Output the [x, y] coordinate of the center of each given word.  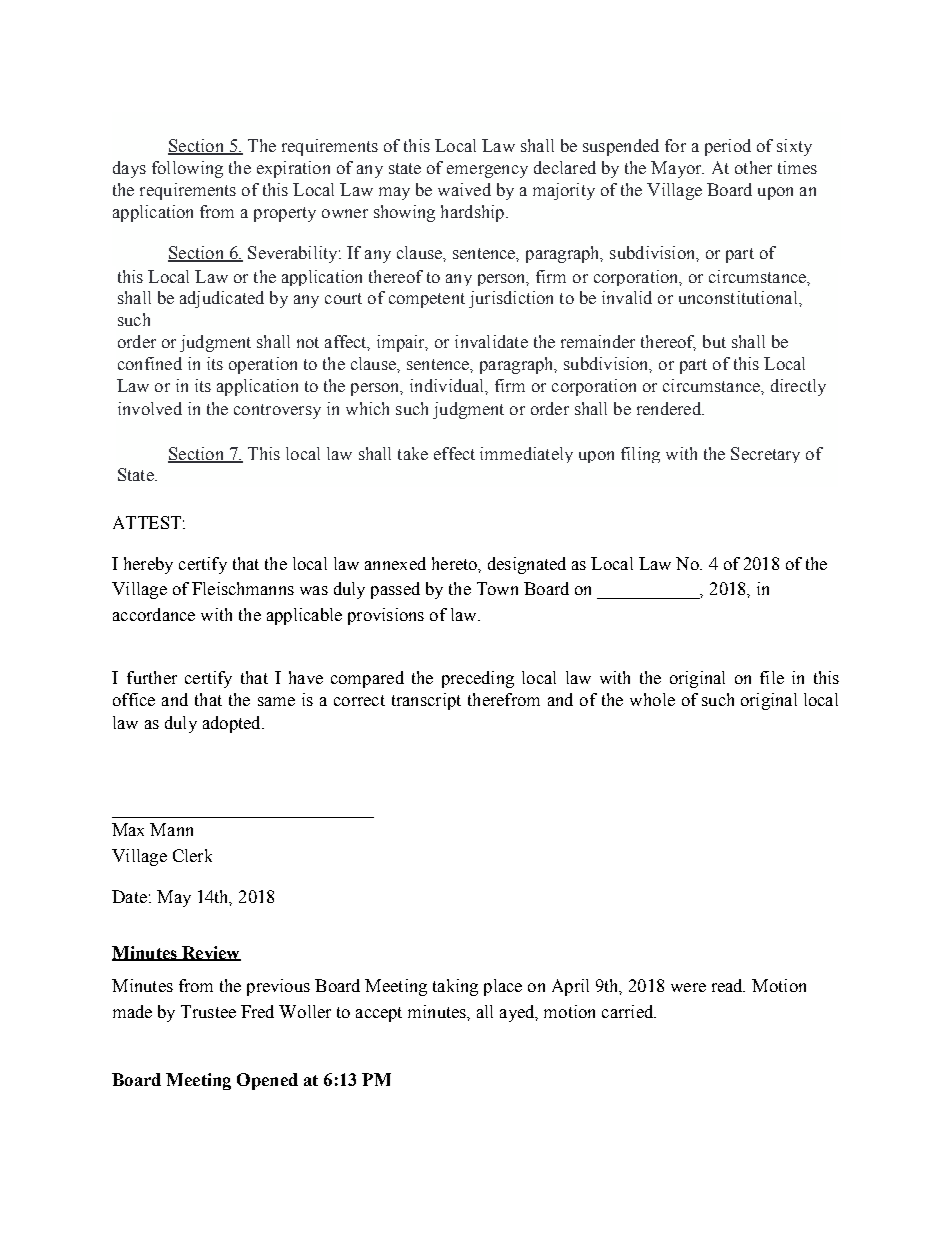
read [728, 985]
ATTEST [147, 522]
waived [464, 189]
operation [263, 365]
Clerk [192, 855]
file [772, 677]
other [753, 167]
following [187, 169]
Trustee [208, 1011]
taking [455, 987]
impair [402, 343]
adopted [233, 724]
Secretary [765, 455]
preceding [478, 679]
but [714, 341]
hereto [455, 563]
